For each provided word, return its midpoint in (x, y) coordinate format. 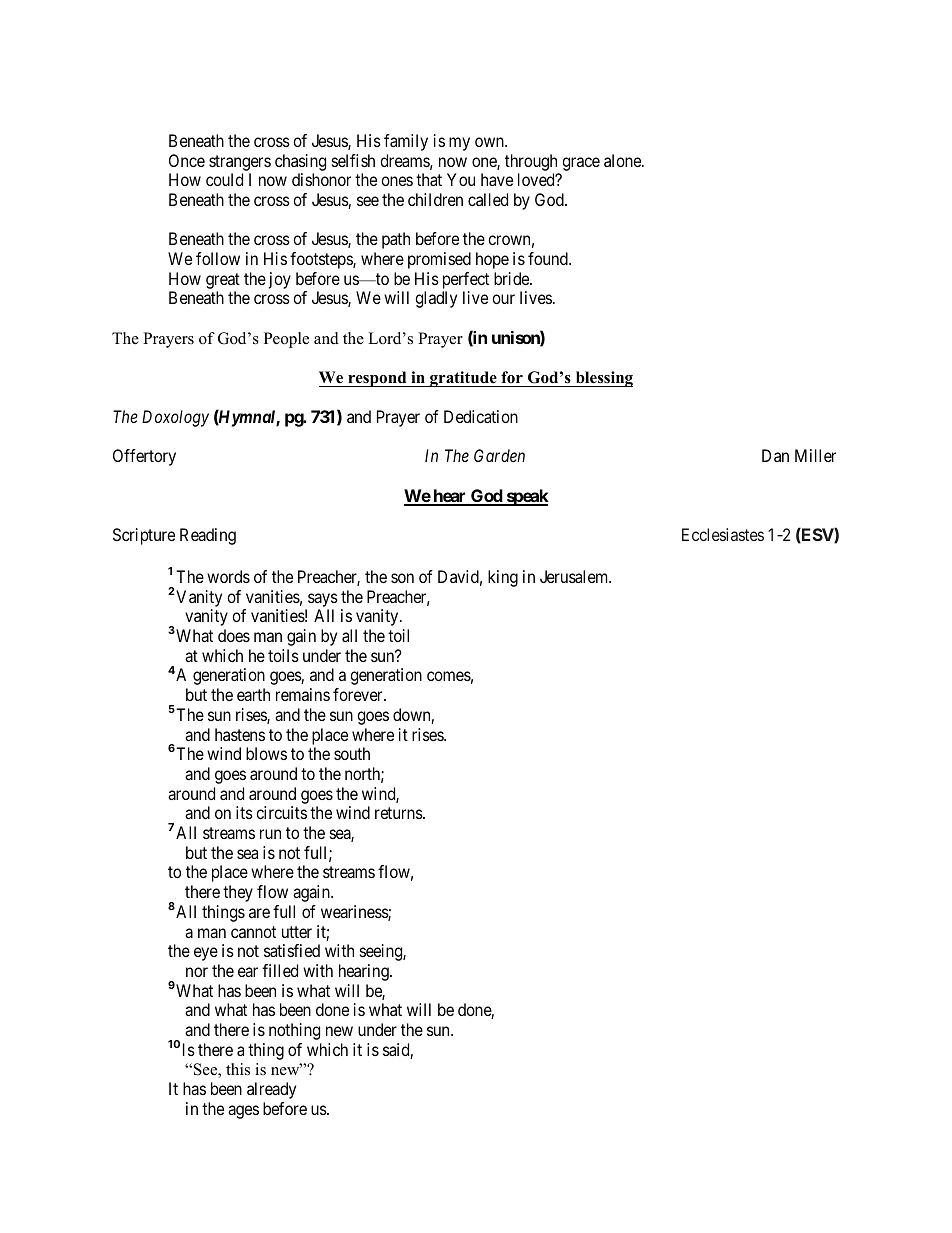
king (503, 578)
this (238, 1069)
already (271, 1090)
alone (623, 160)
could (224, 179)
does (234, 635)
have (497, 179)
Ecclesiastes (723, 534)
